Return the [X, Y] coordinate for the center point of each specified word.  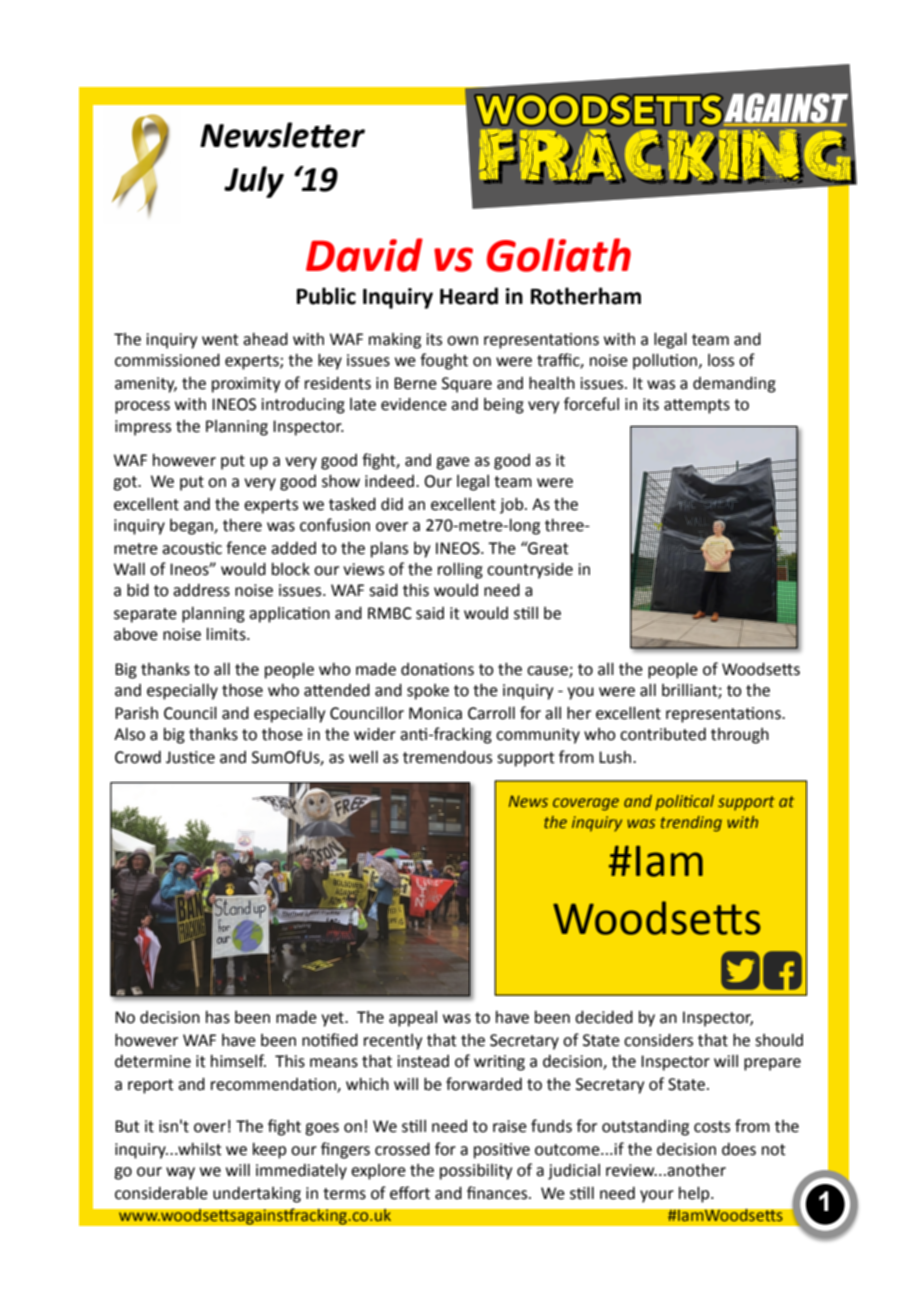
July [254, 182]
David [364, 255]
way [180, 1173]
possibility [476, 1172]
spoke [428, 692]
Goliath [559, 255]
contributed [663, 734]
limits [227, 634]
